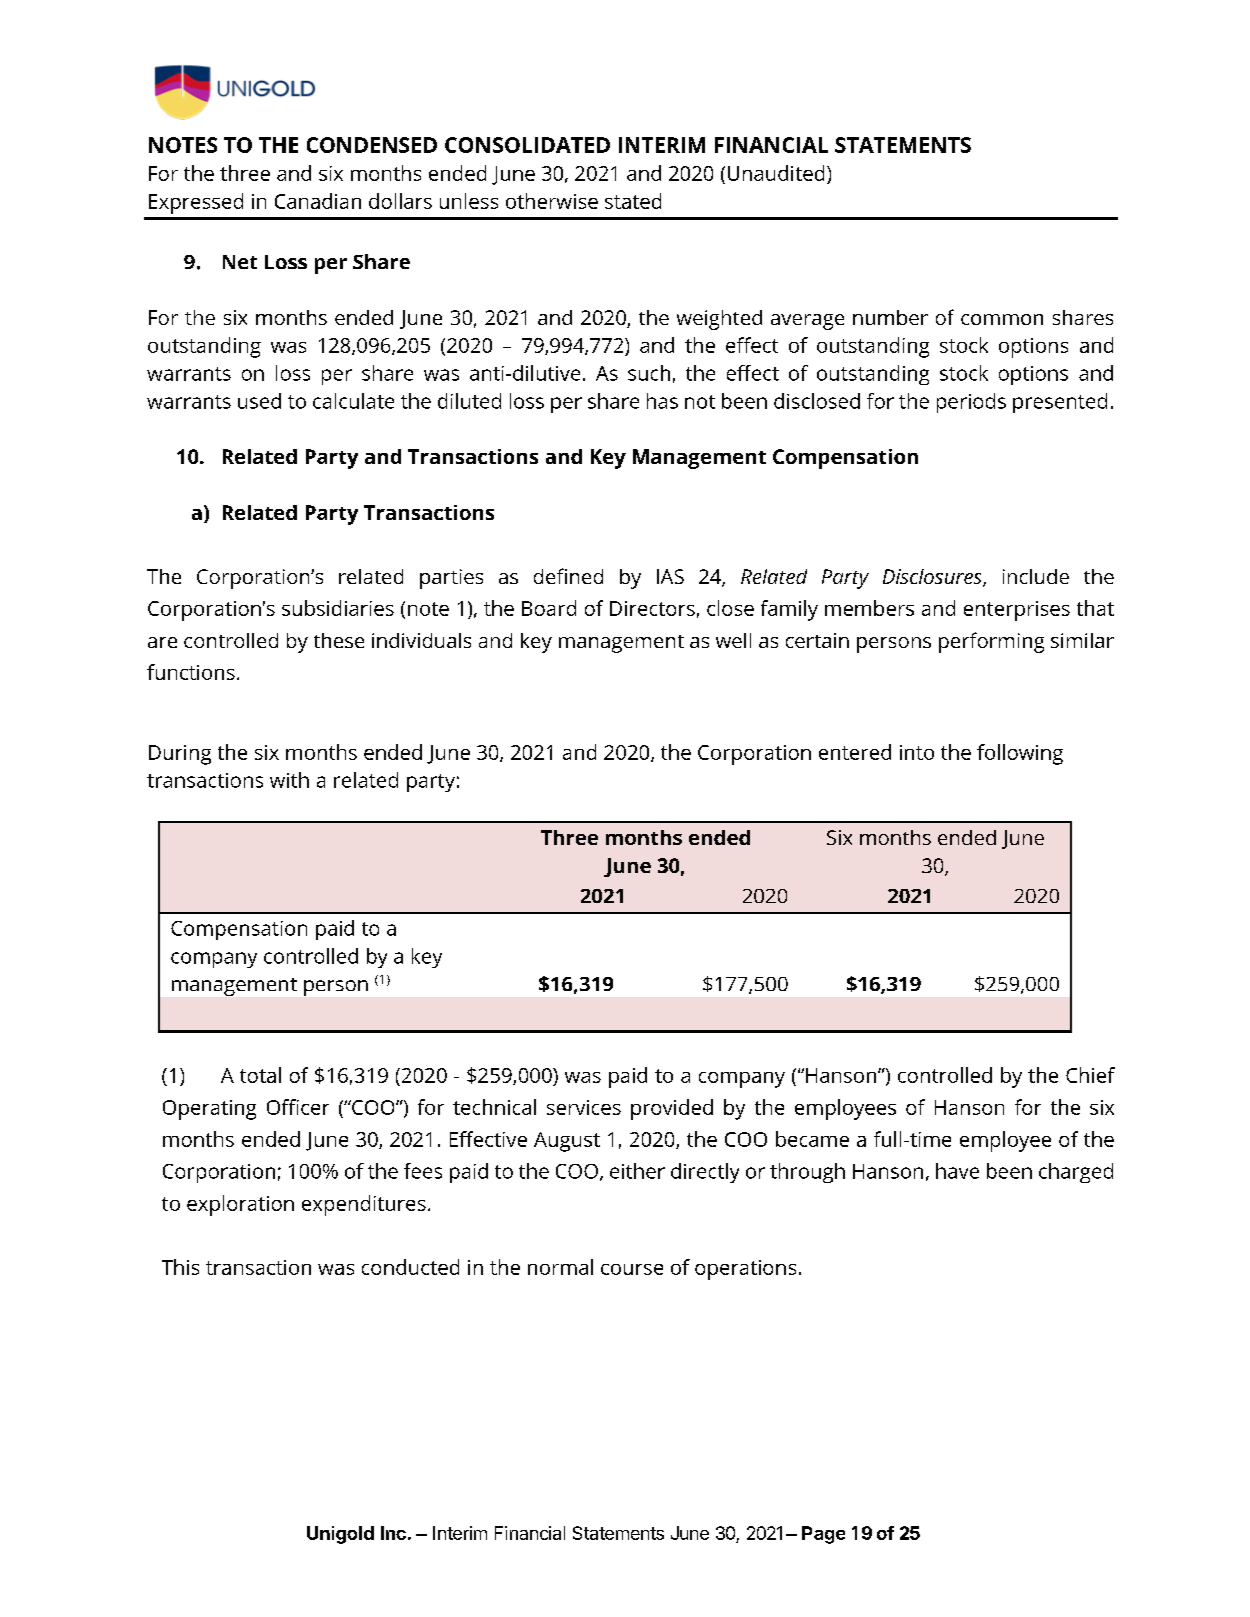 The height and width of the screenshot is (1617, 1250). What do you see at coordinates (855, 752) in the screenshot?
I see `entered` at bounding box center [855, 752].
